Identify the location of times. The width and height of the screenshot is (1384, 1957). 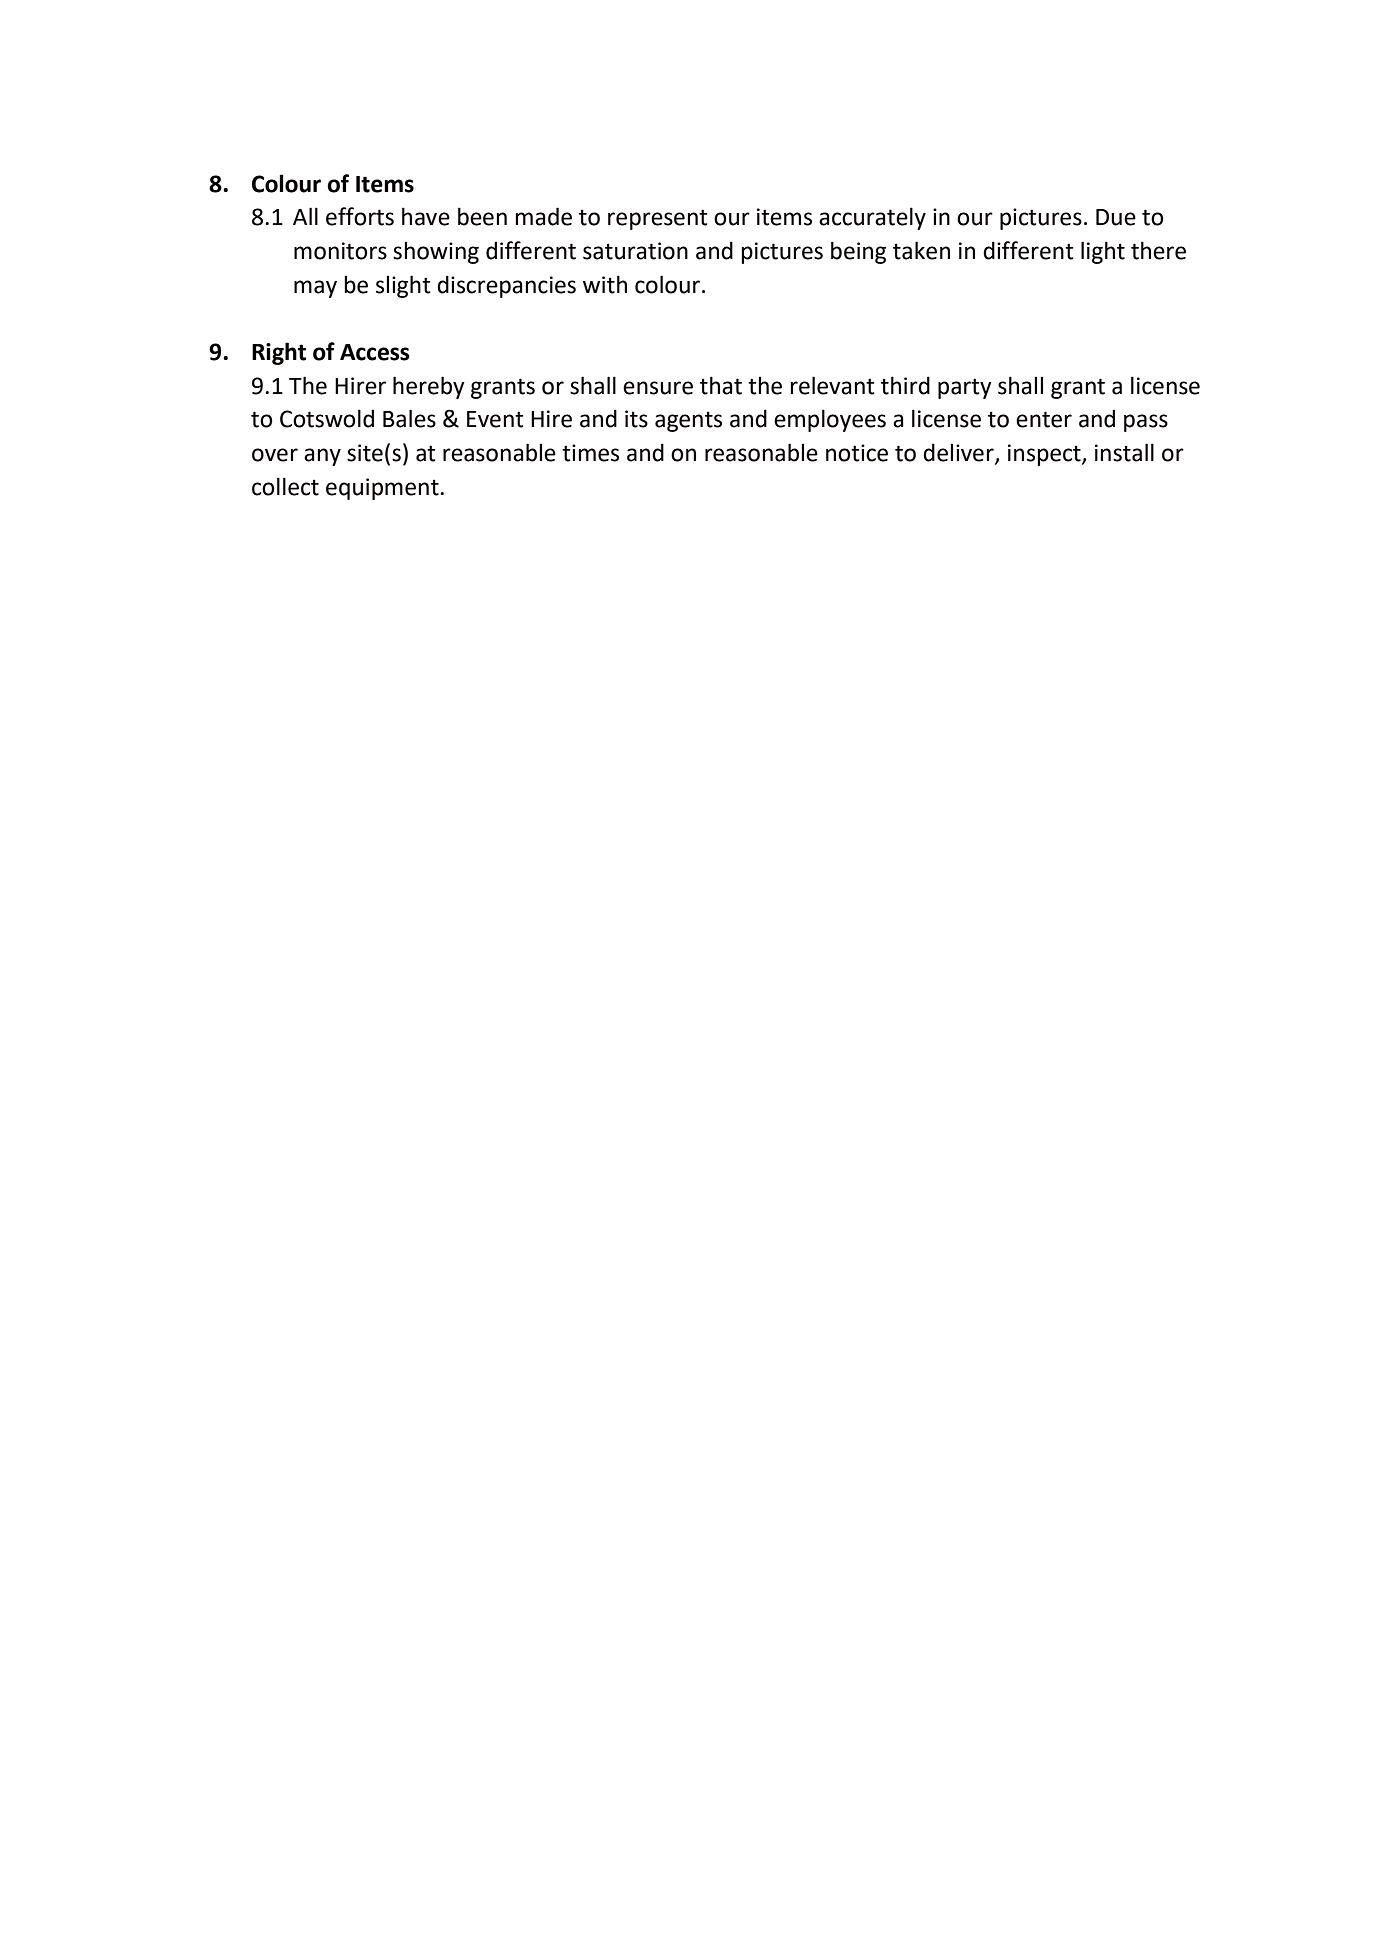
(590, 453).
